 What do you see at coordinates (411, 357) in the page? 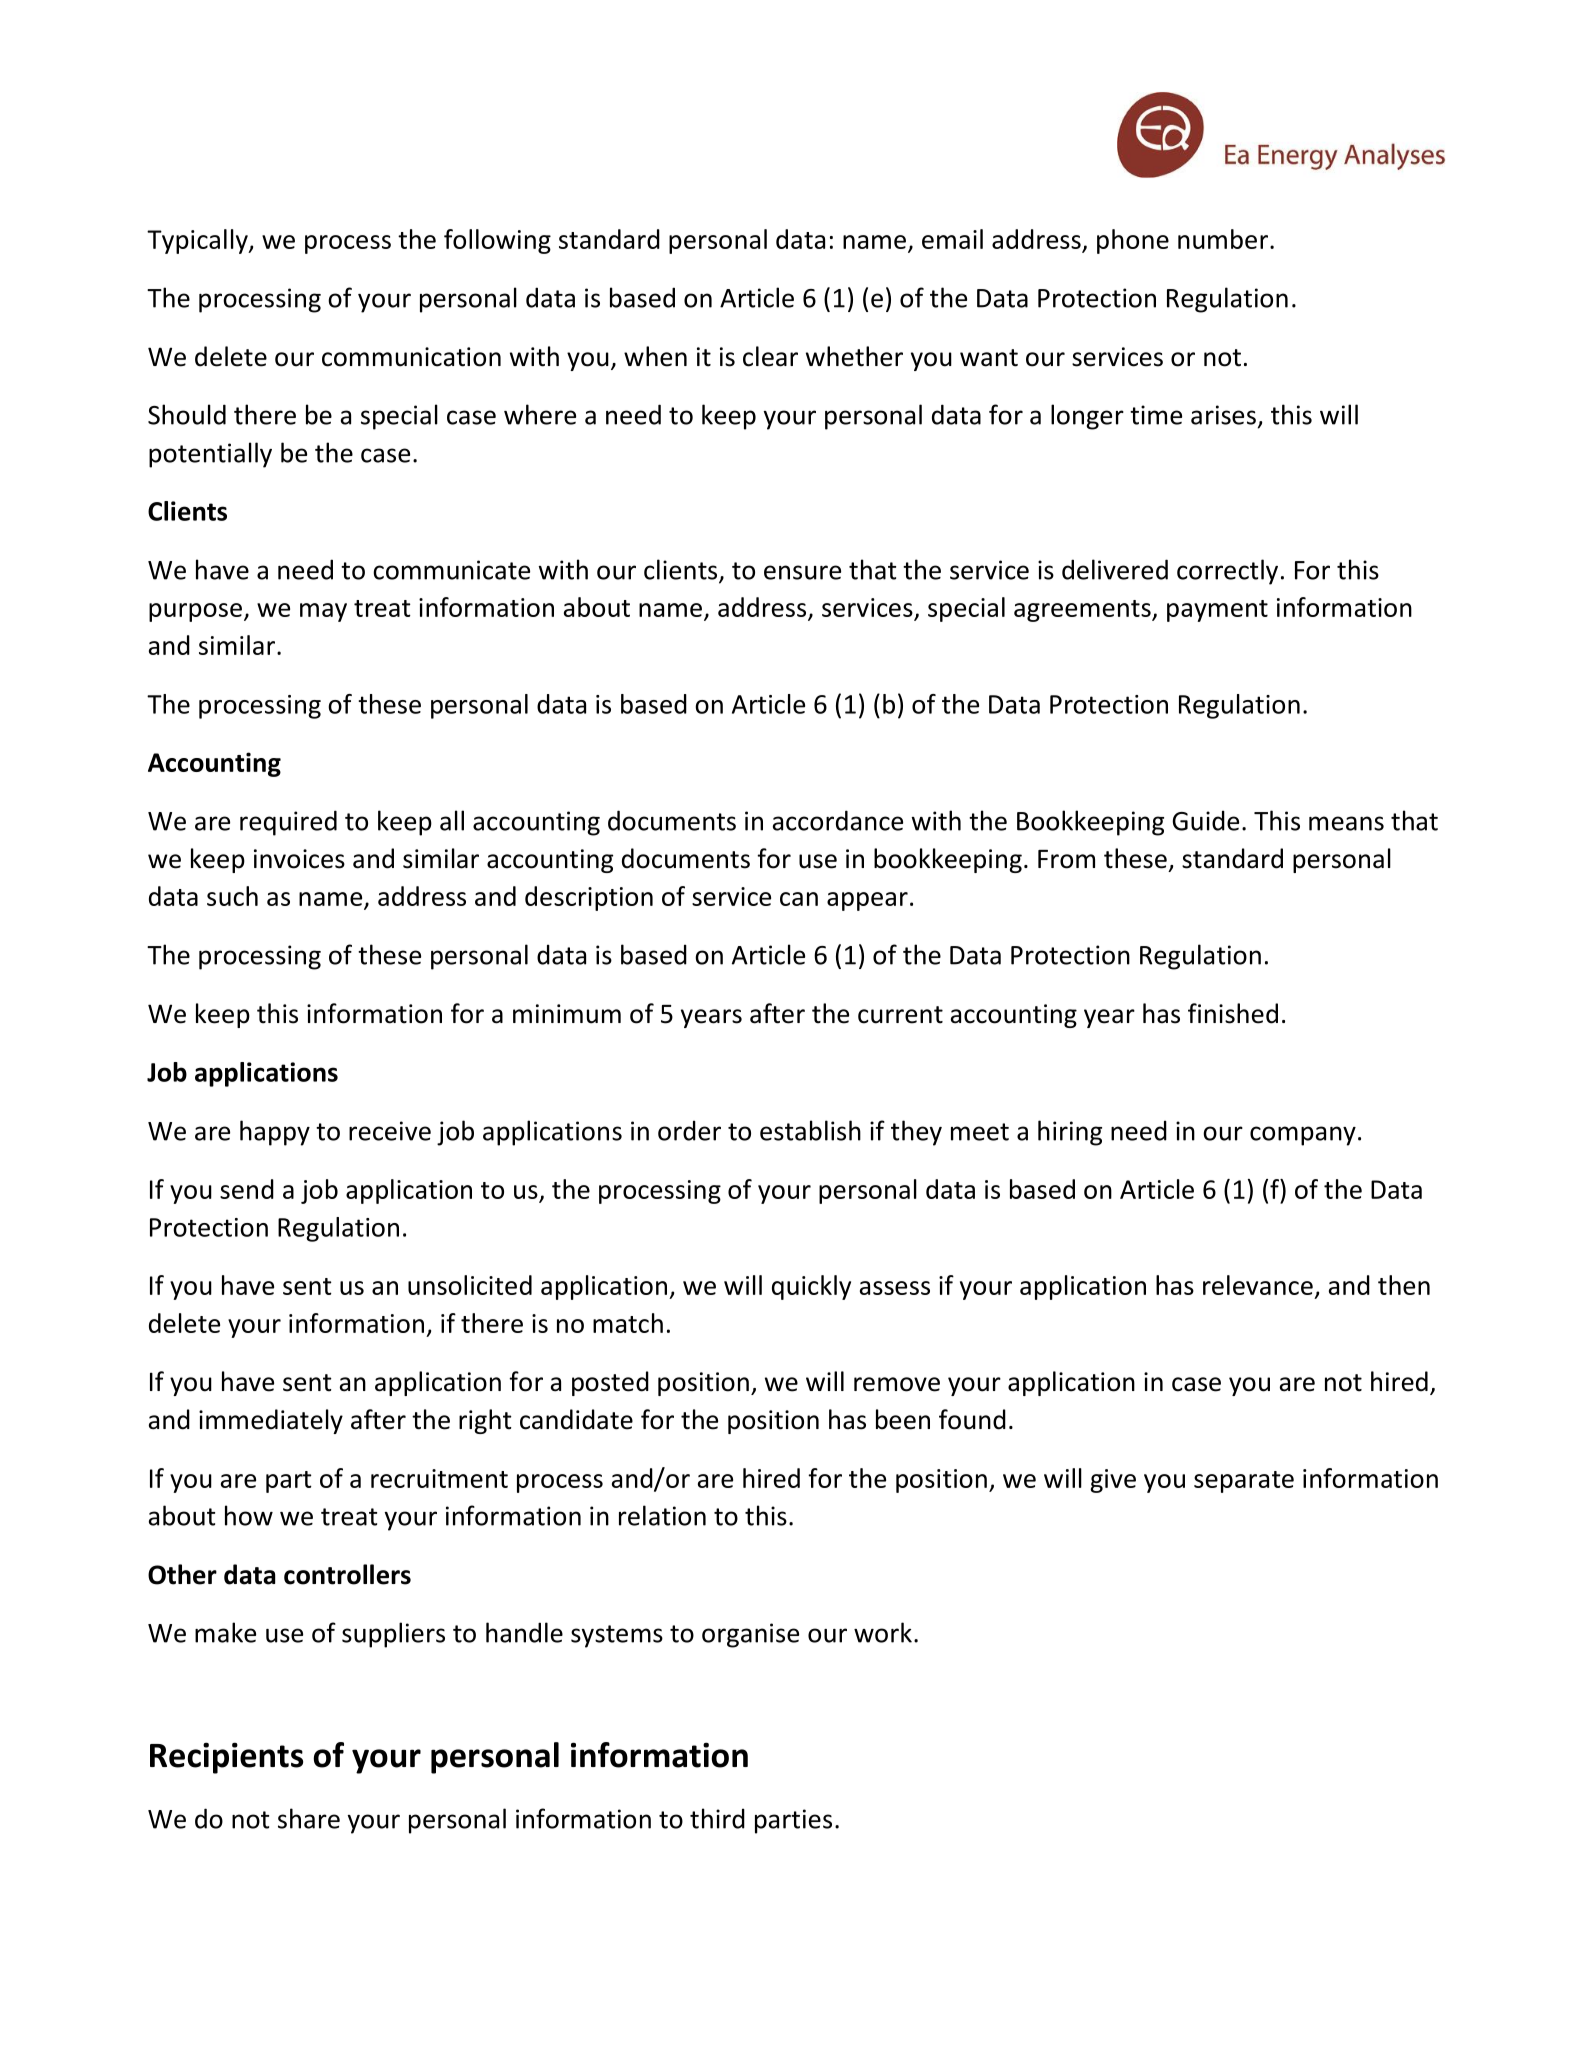
I see `communication` at bounding box center [411, 357].
